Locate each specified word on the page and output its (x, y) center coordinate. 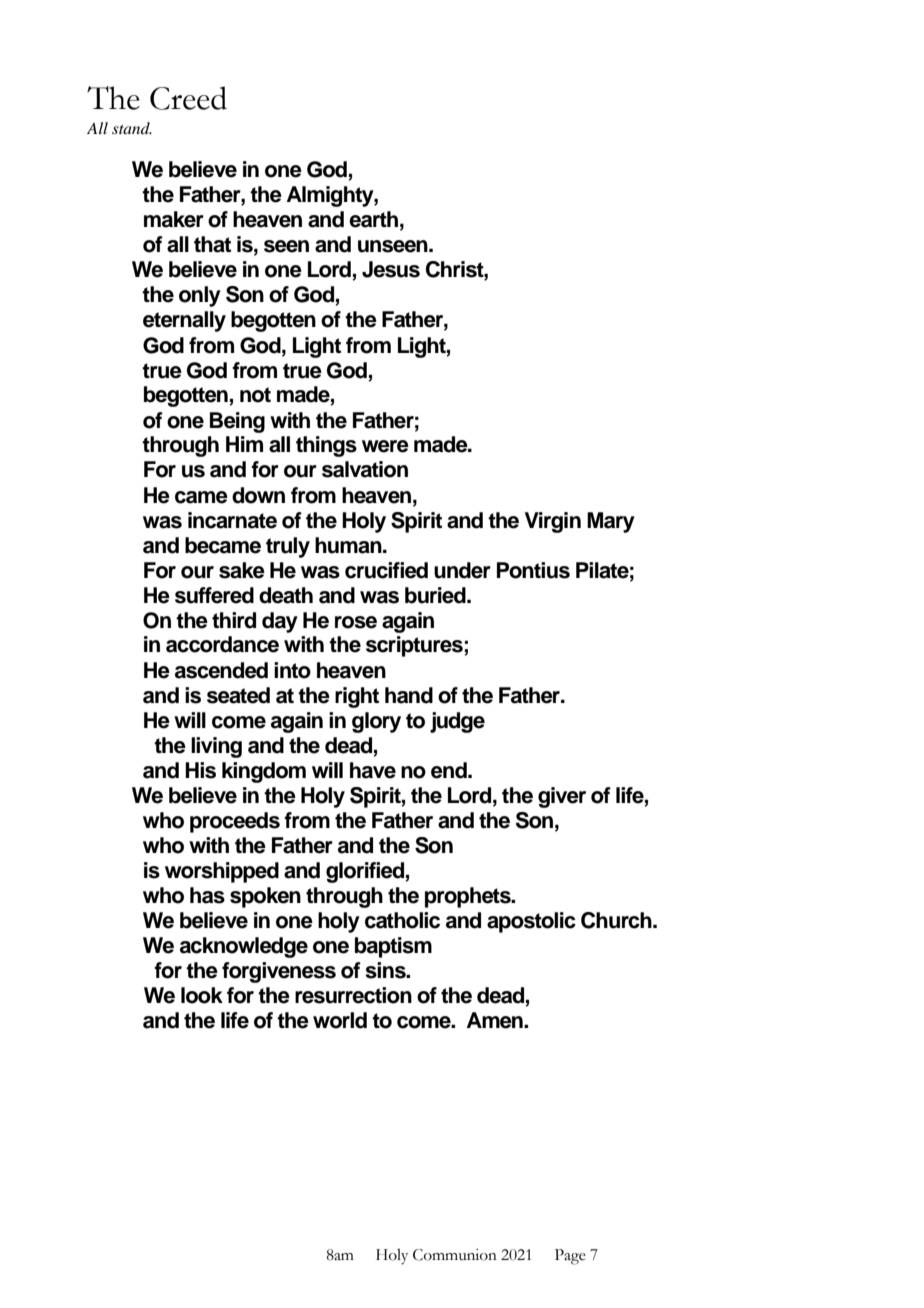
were (385, 446)
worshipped (222, 872)
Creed (188, 98)
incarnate (232, 520)
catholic (402, 920)
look (202, 995)
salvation (365, 469)
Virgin (553, 522)
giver (562, 797)
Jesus (391, 269)
